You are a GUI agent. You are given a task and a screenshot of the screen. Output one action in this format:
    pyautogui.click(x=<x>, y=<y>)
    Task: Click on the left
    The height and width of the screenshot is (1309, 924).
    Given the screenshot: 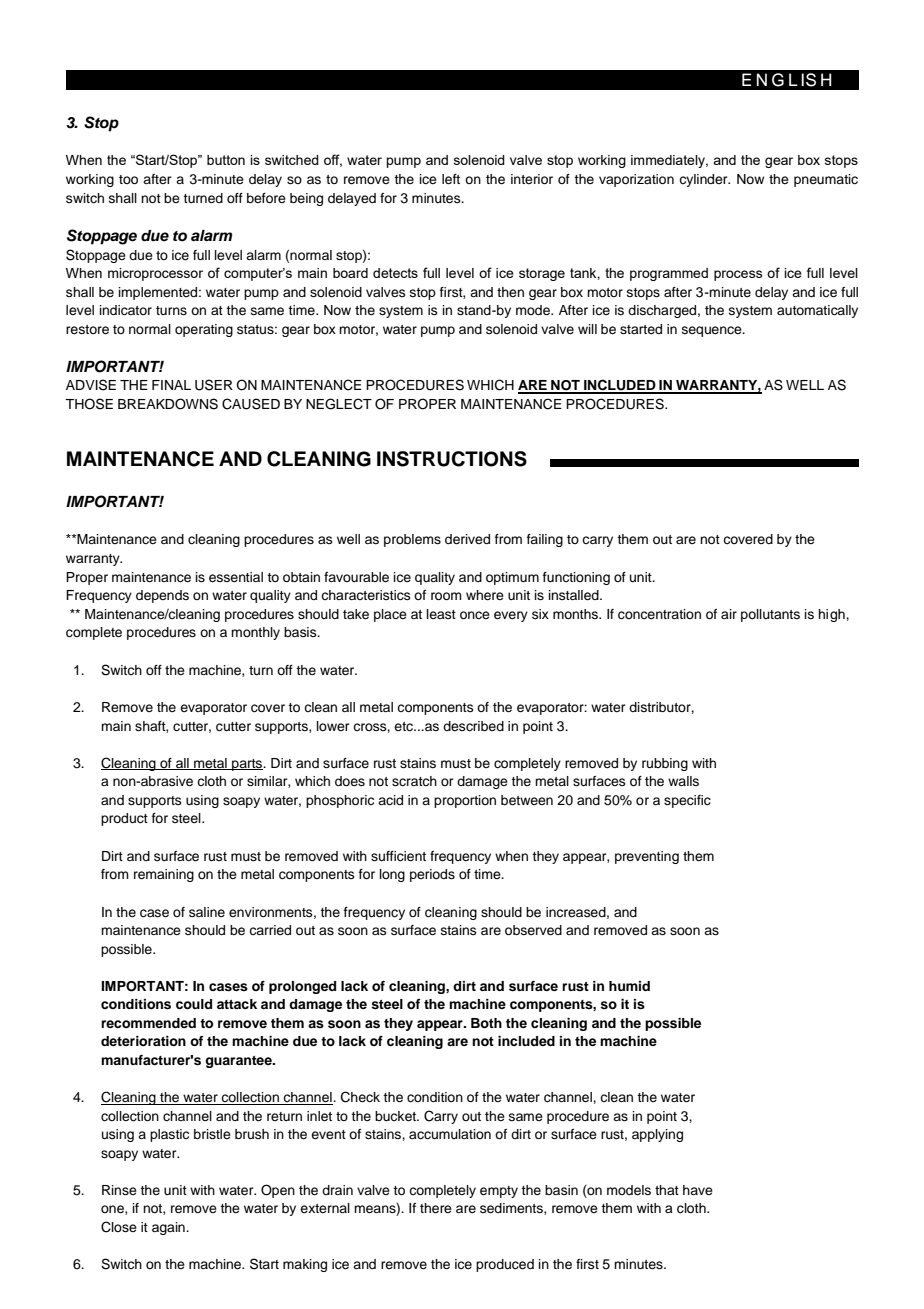 What is the action you would take?
    pyautogui.click(x=451, y=179)
